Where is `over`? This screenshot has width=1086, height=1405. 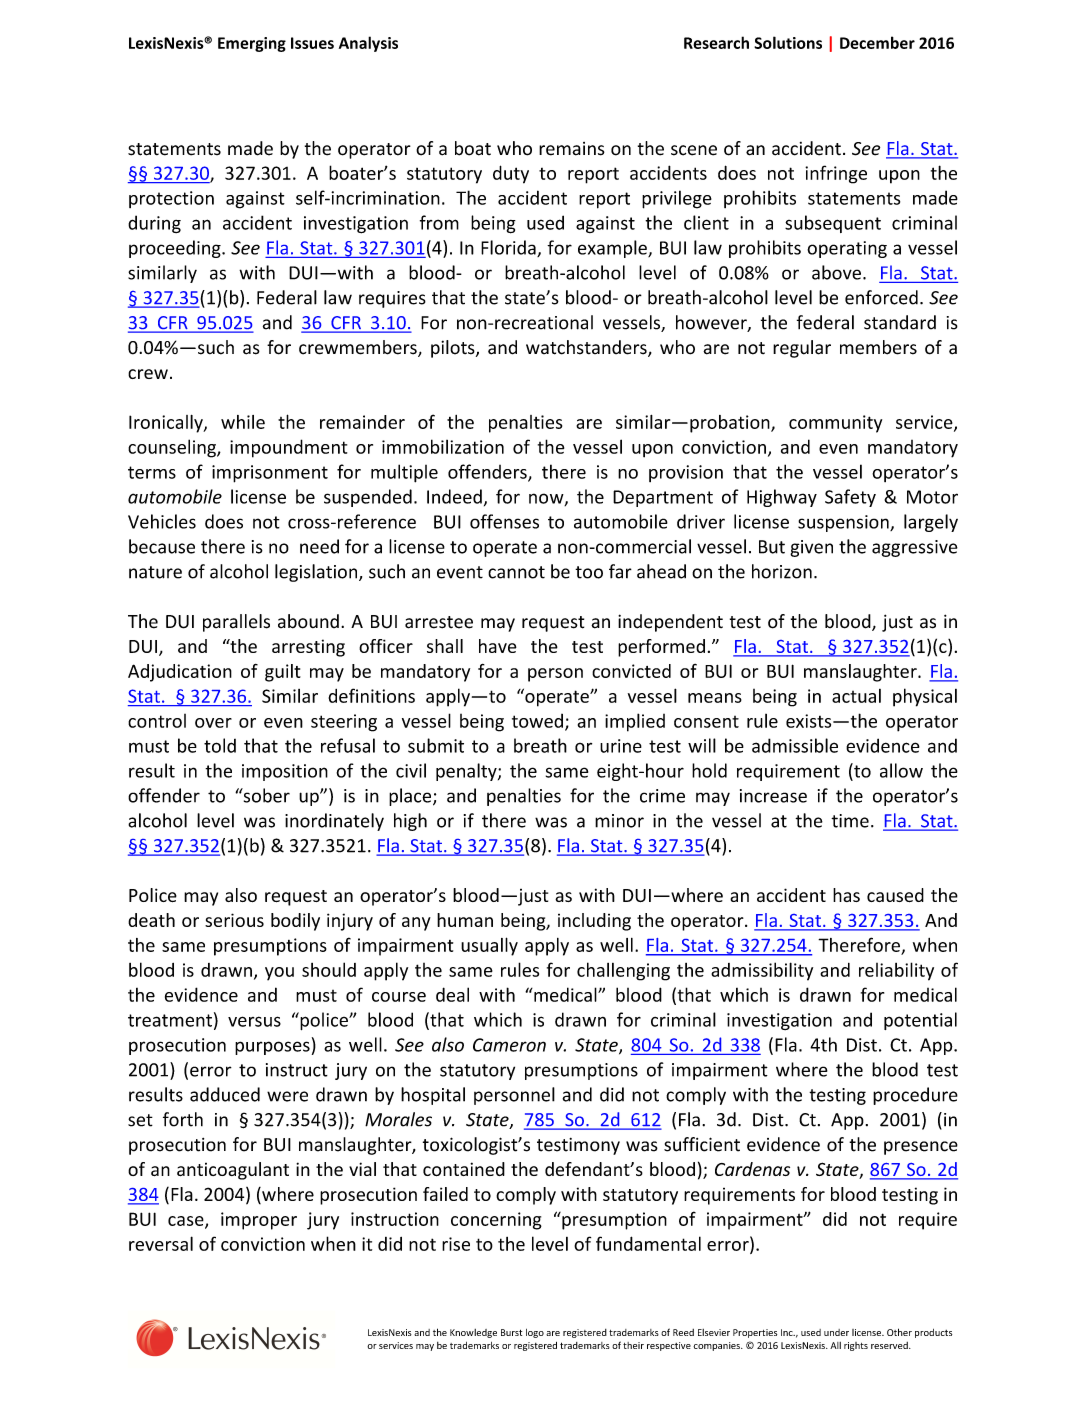
over is located at coordinates (213, 723).
